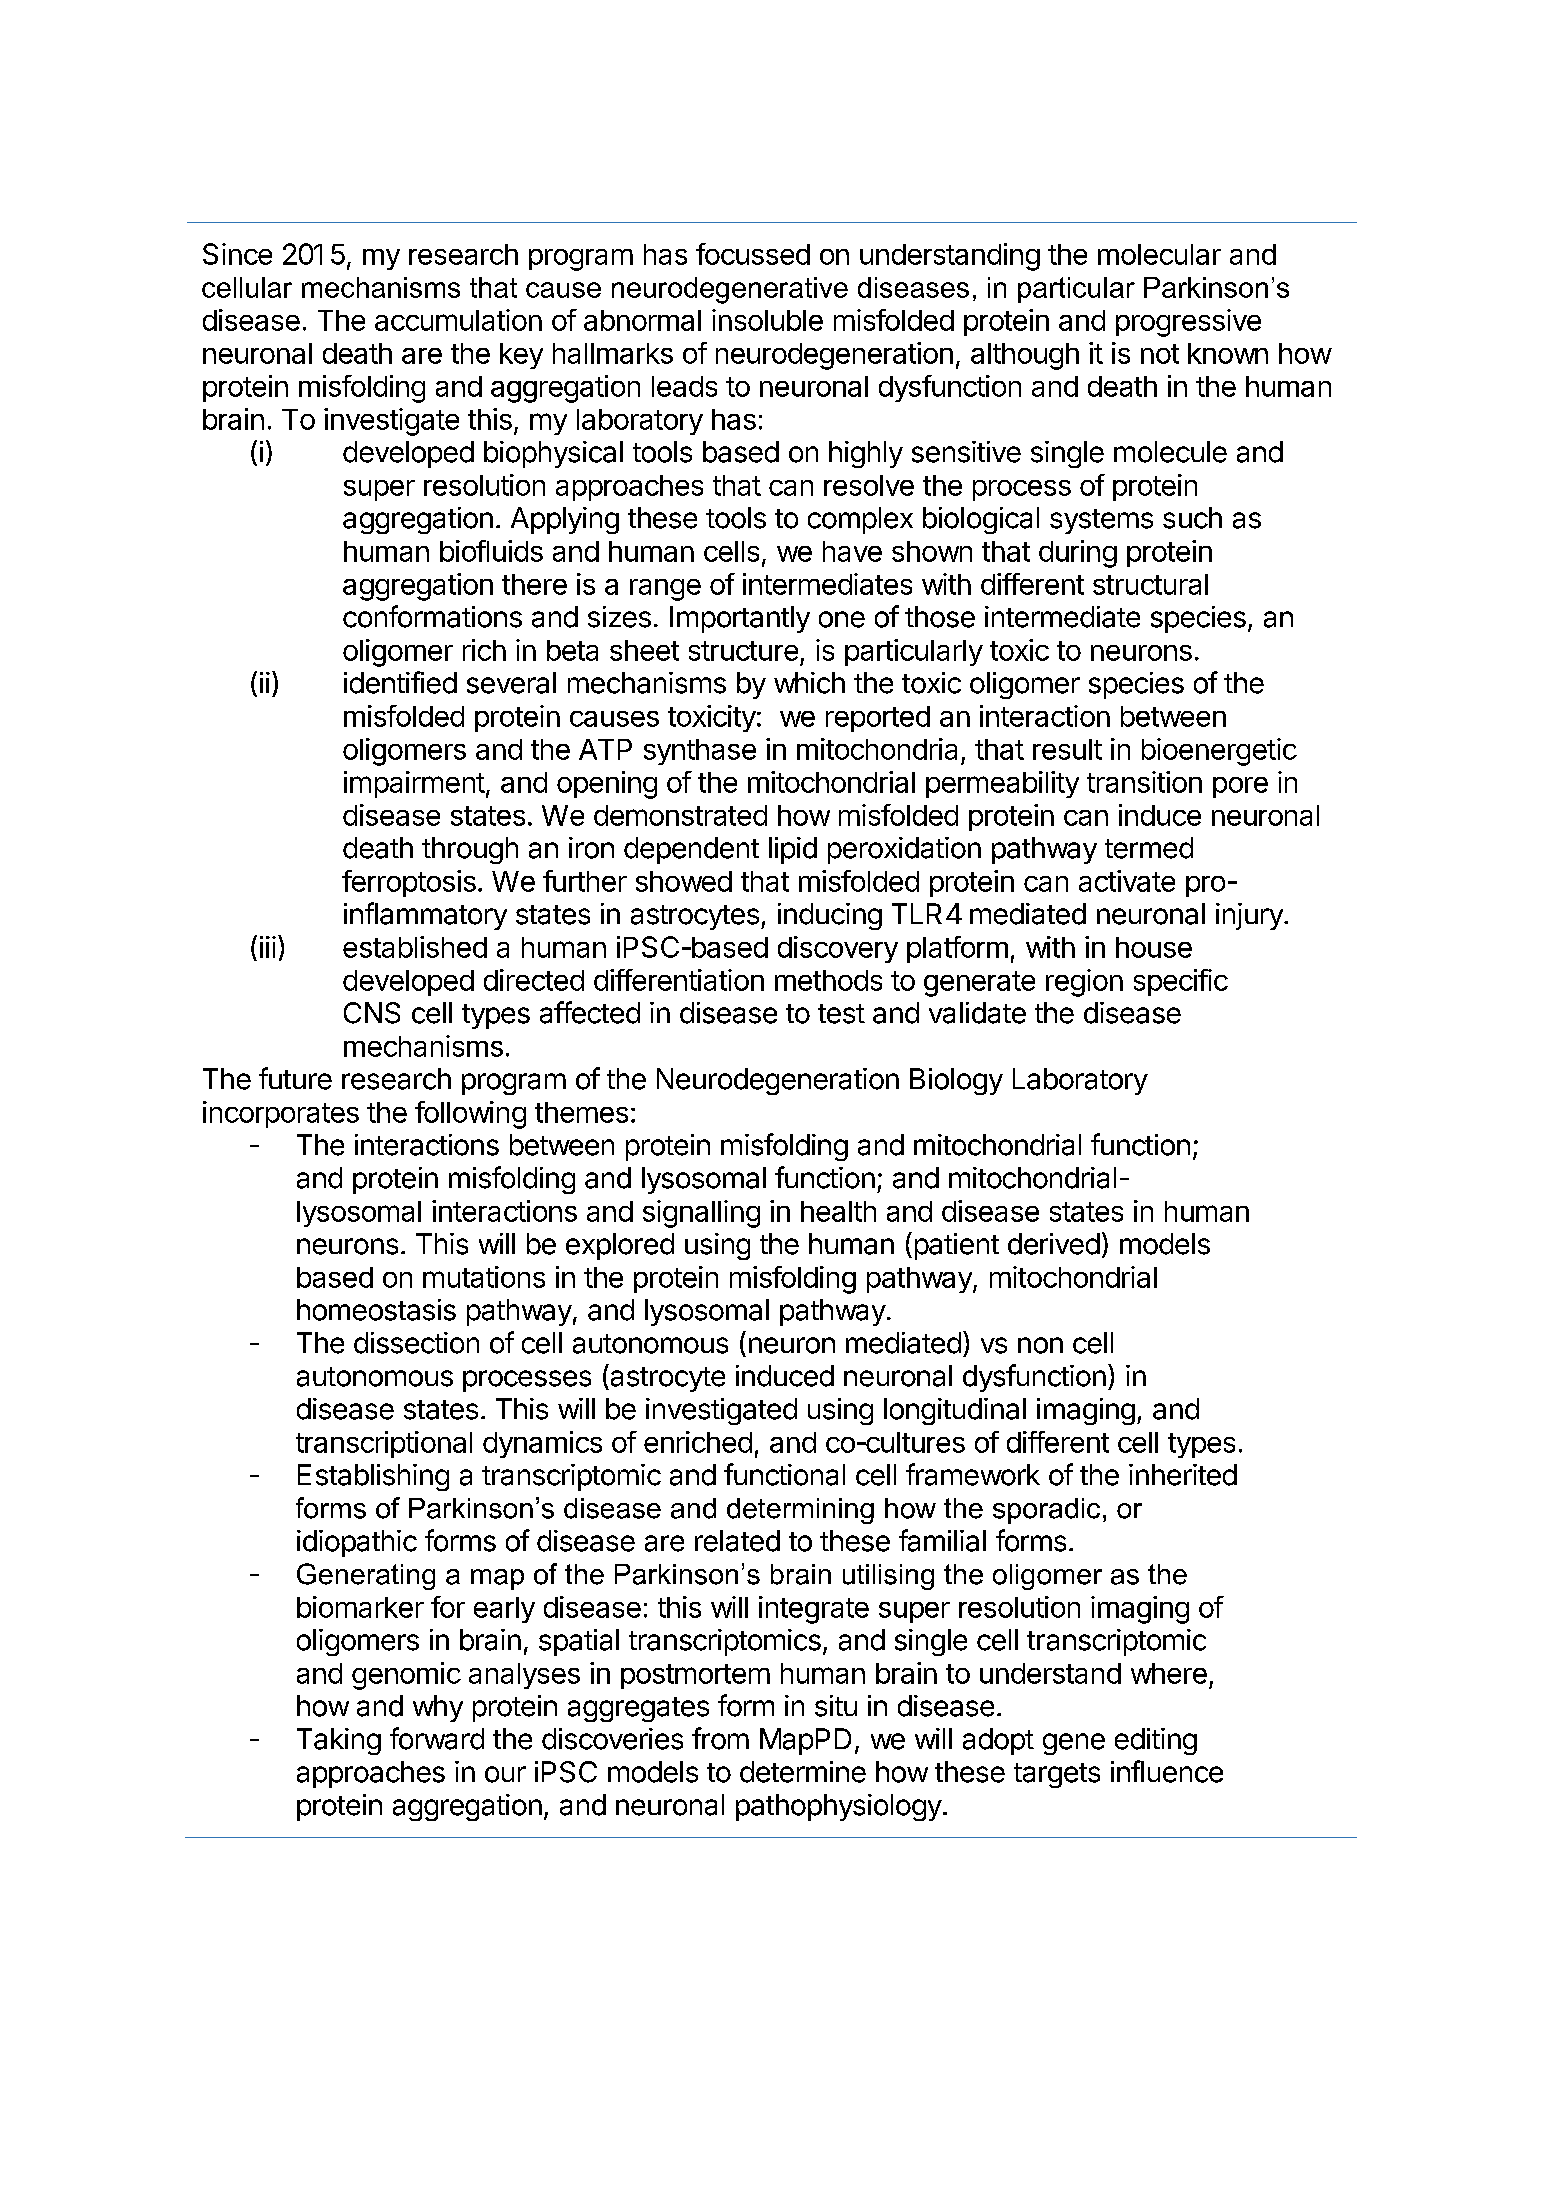  I want to click on progressive, so click(1188, 323).
